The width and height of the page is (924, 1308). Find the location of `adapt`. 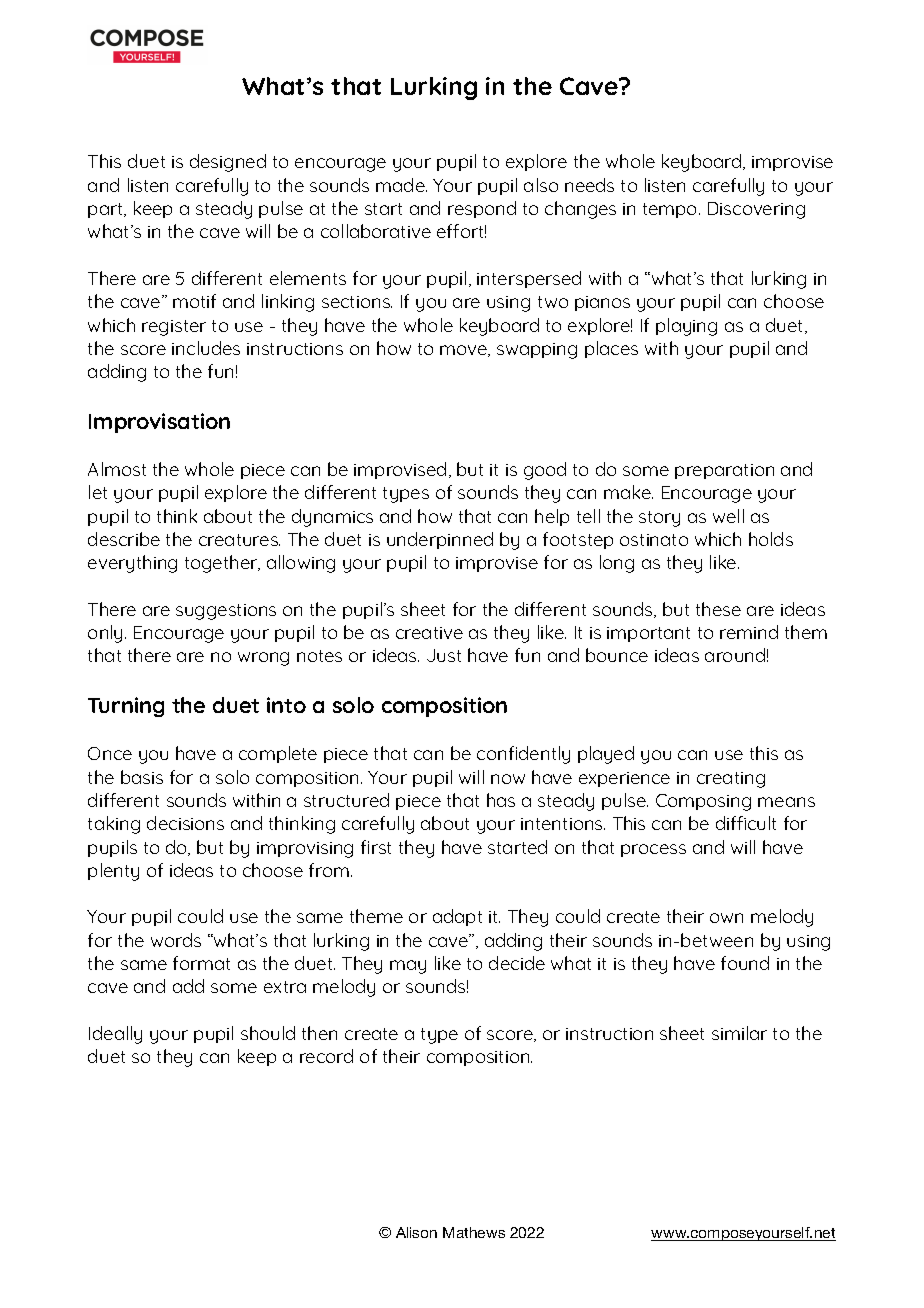

adapt is located at coordinates (457, 917).
